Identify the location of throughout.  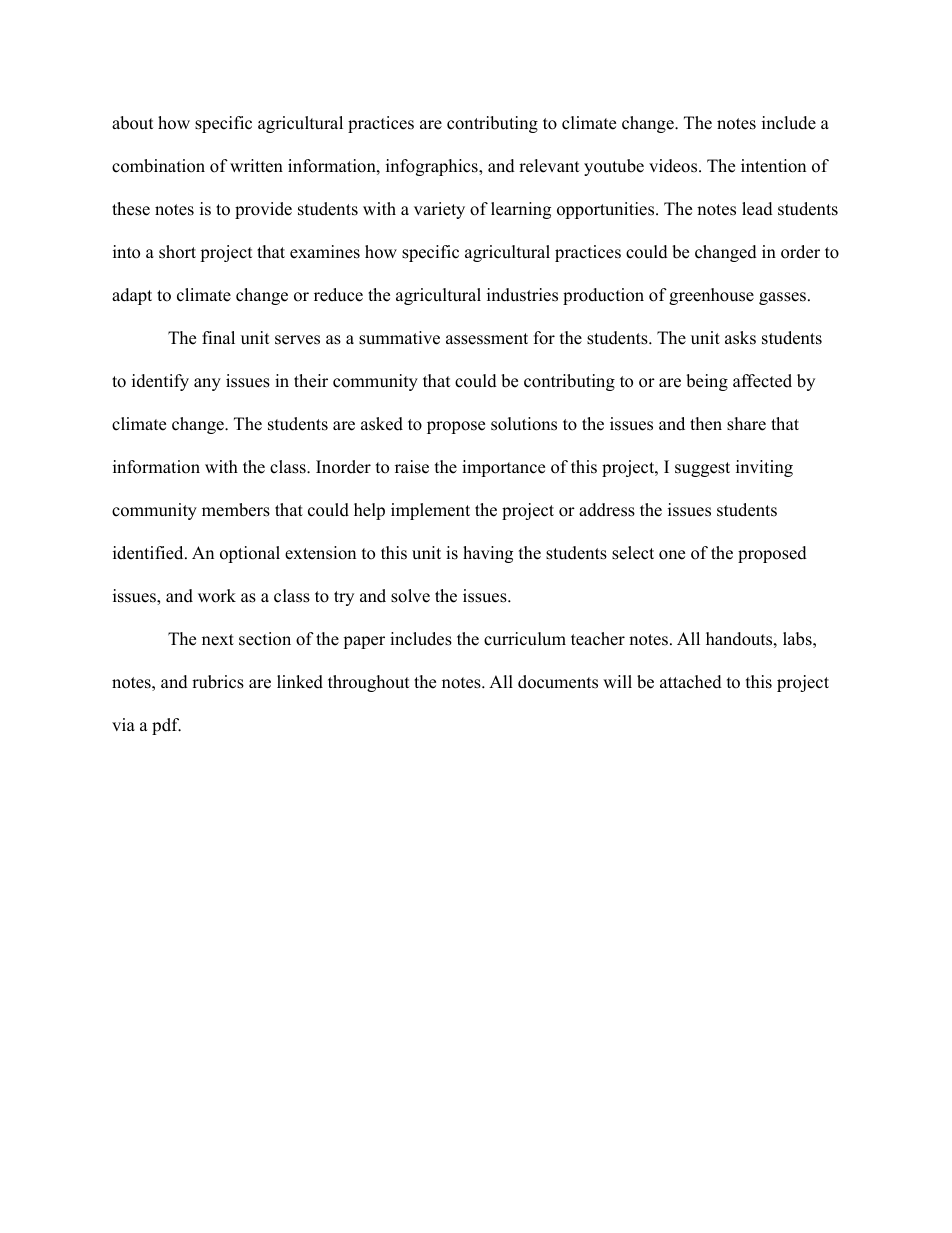
(369, 683).
